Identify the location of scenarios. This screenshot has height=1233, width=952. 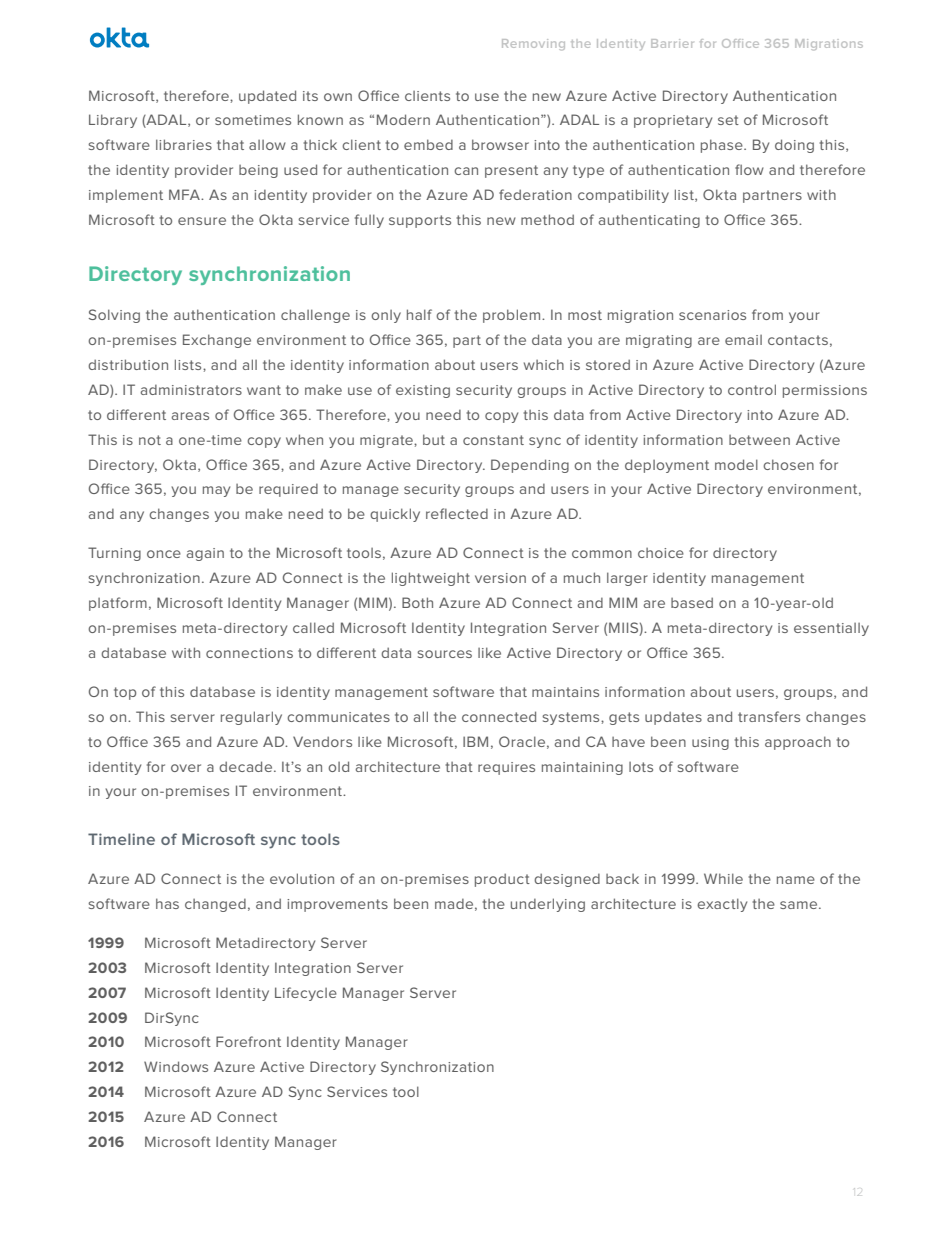
(712, 315).
